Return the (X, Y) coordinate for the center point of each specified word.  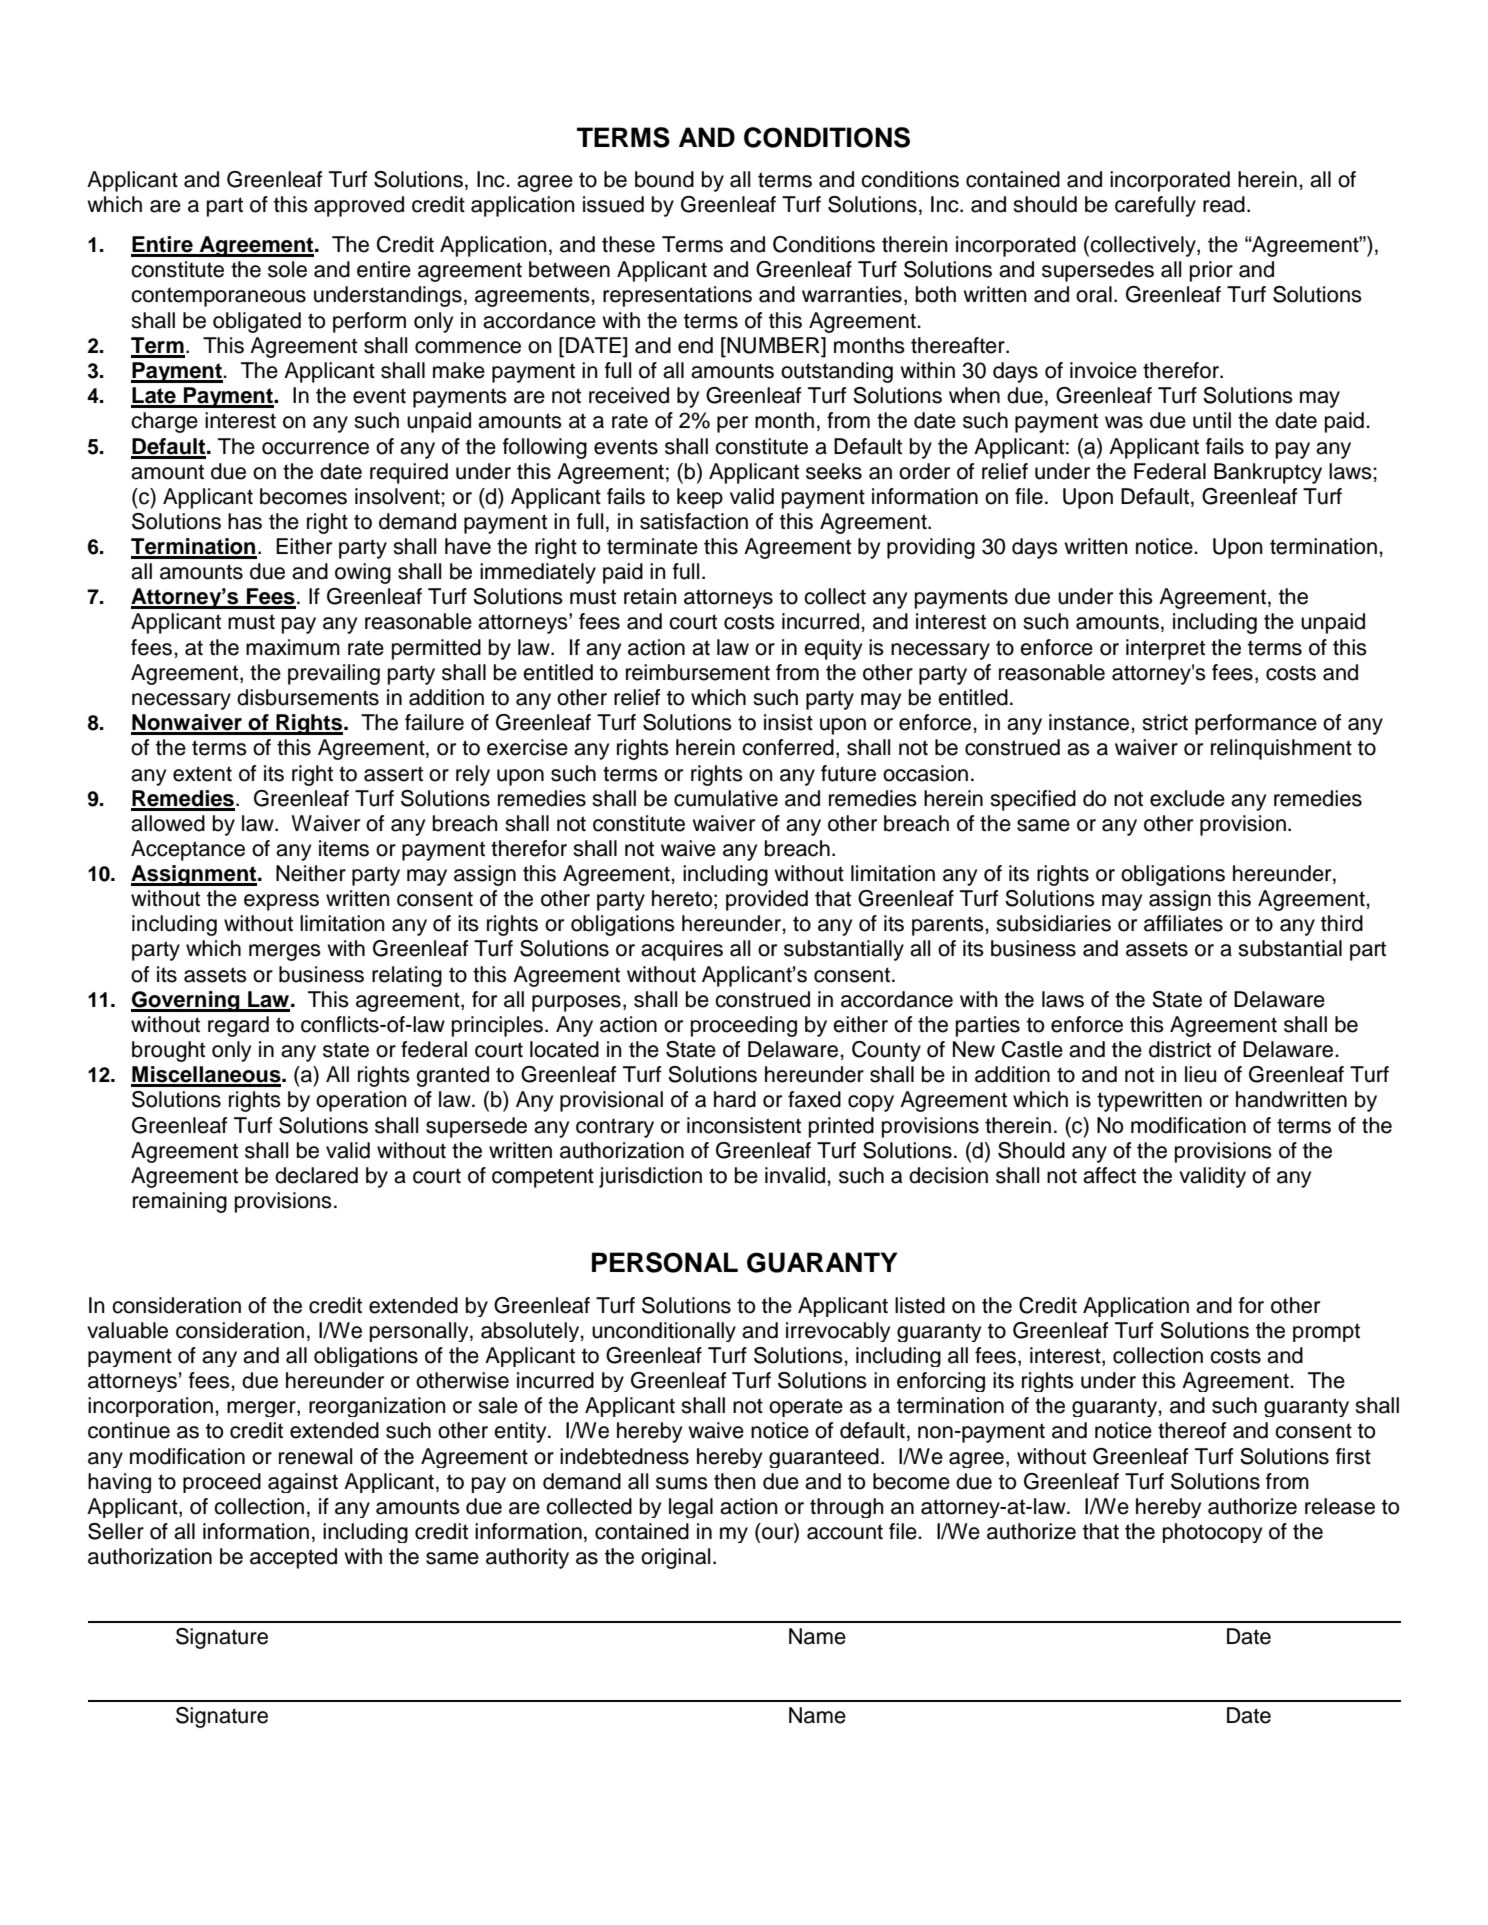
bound (664, 179)
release (1340, 1506)
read (1224, 204)
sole (287, 269)
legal (691, 1508)
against (303, 1483)
